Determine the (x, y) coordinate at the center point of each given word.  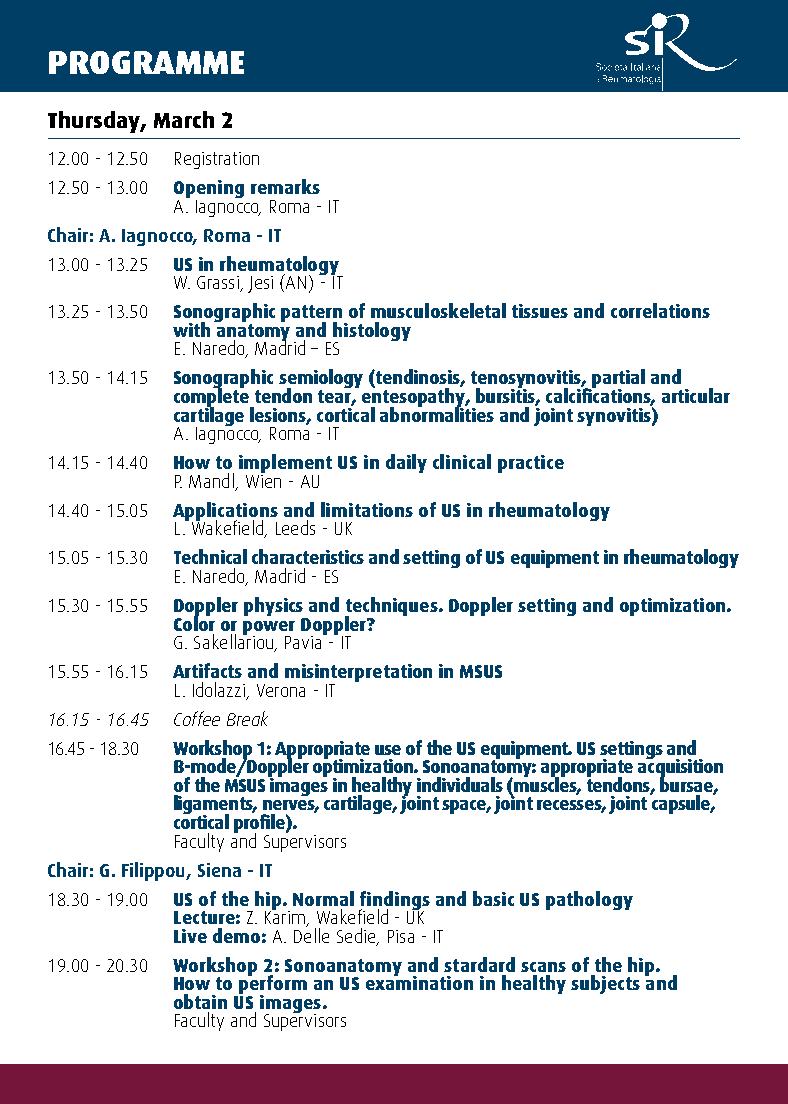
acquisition (680, 768)
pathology (589, 900)
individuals (460, 784)
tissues (540, 311)
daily (406, 463)
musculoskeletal (438, 310)
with (191, 329)
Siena (219, 870)
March (184, 119)
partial (617, 380)
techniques (392, 607)
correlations (660, 310)
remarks (285, 186)
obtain (200, 1001)
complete (213, 397)
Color (194, 622)
